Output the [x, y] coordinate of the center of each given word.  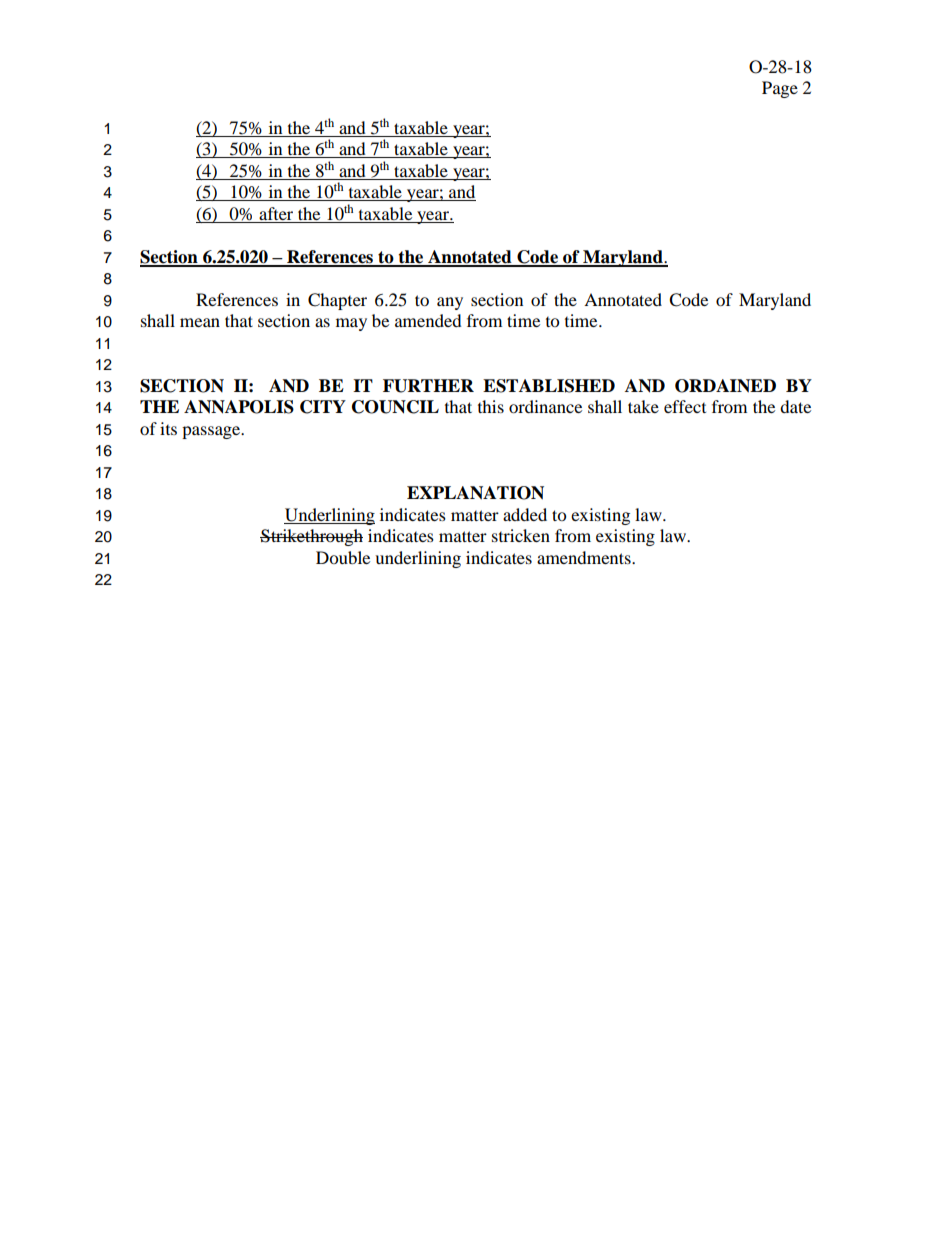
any [450, 303]
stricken [521, 535]
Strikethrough [311, 537]
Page [780, 89]
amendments [585, 557]
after [276, 213]
